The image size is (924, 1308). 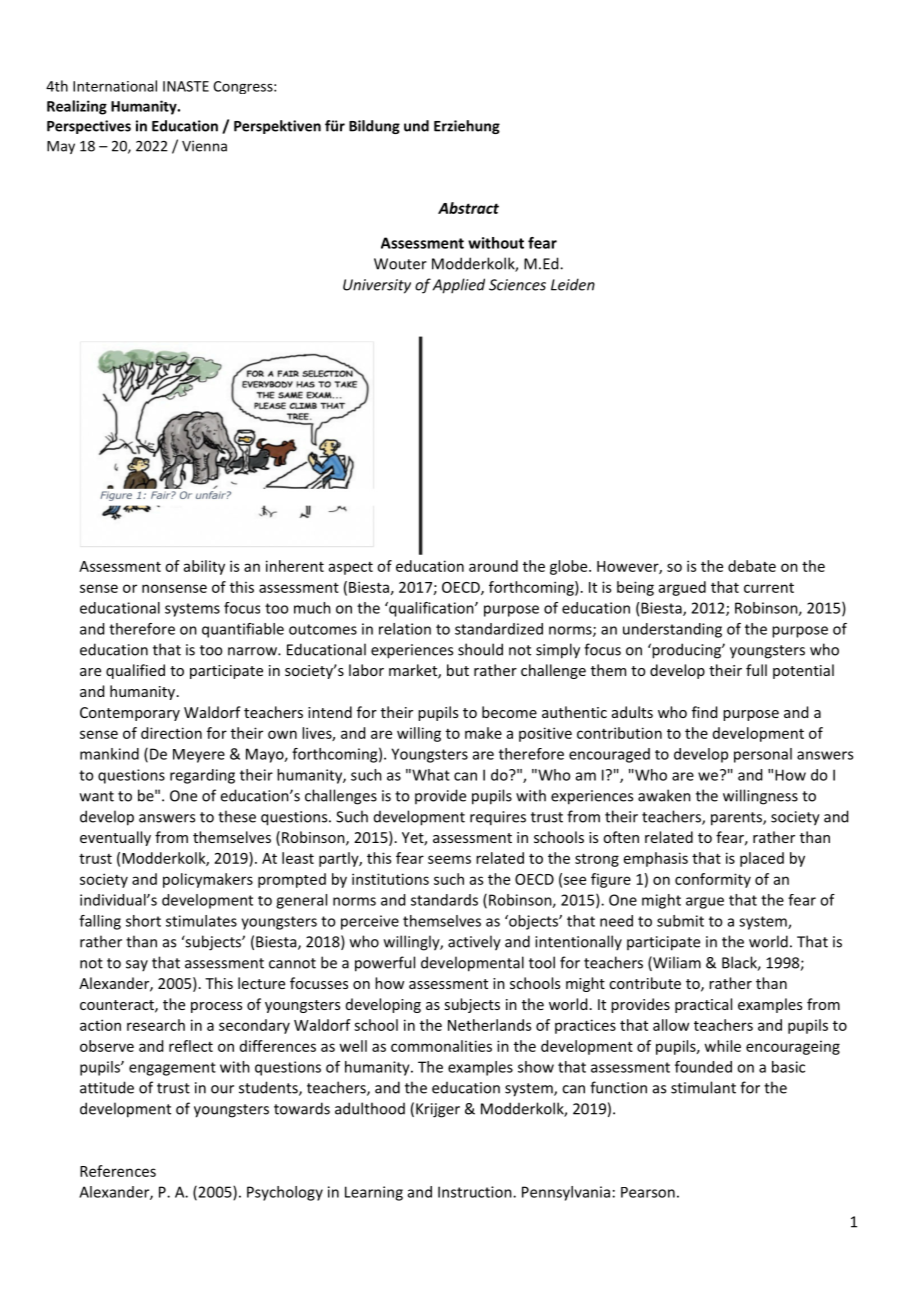 I want to click on short, so click(x=143, y=921).
